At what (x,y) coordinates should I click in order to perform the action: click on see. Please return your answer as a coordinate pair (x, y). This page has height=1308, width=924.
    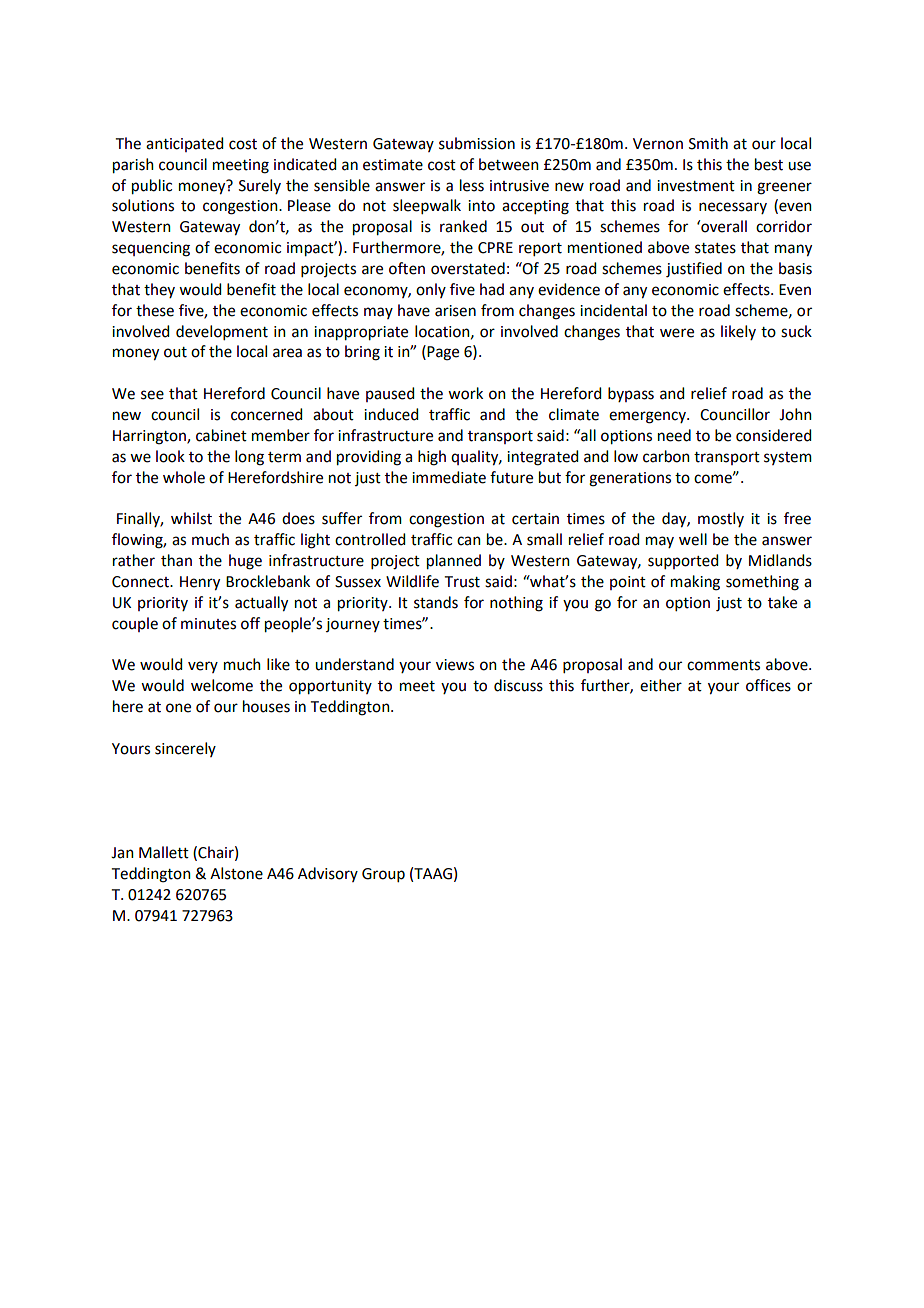
    Looking at the image, I should click on (152, 395).
